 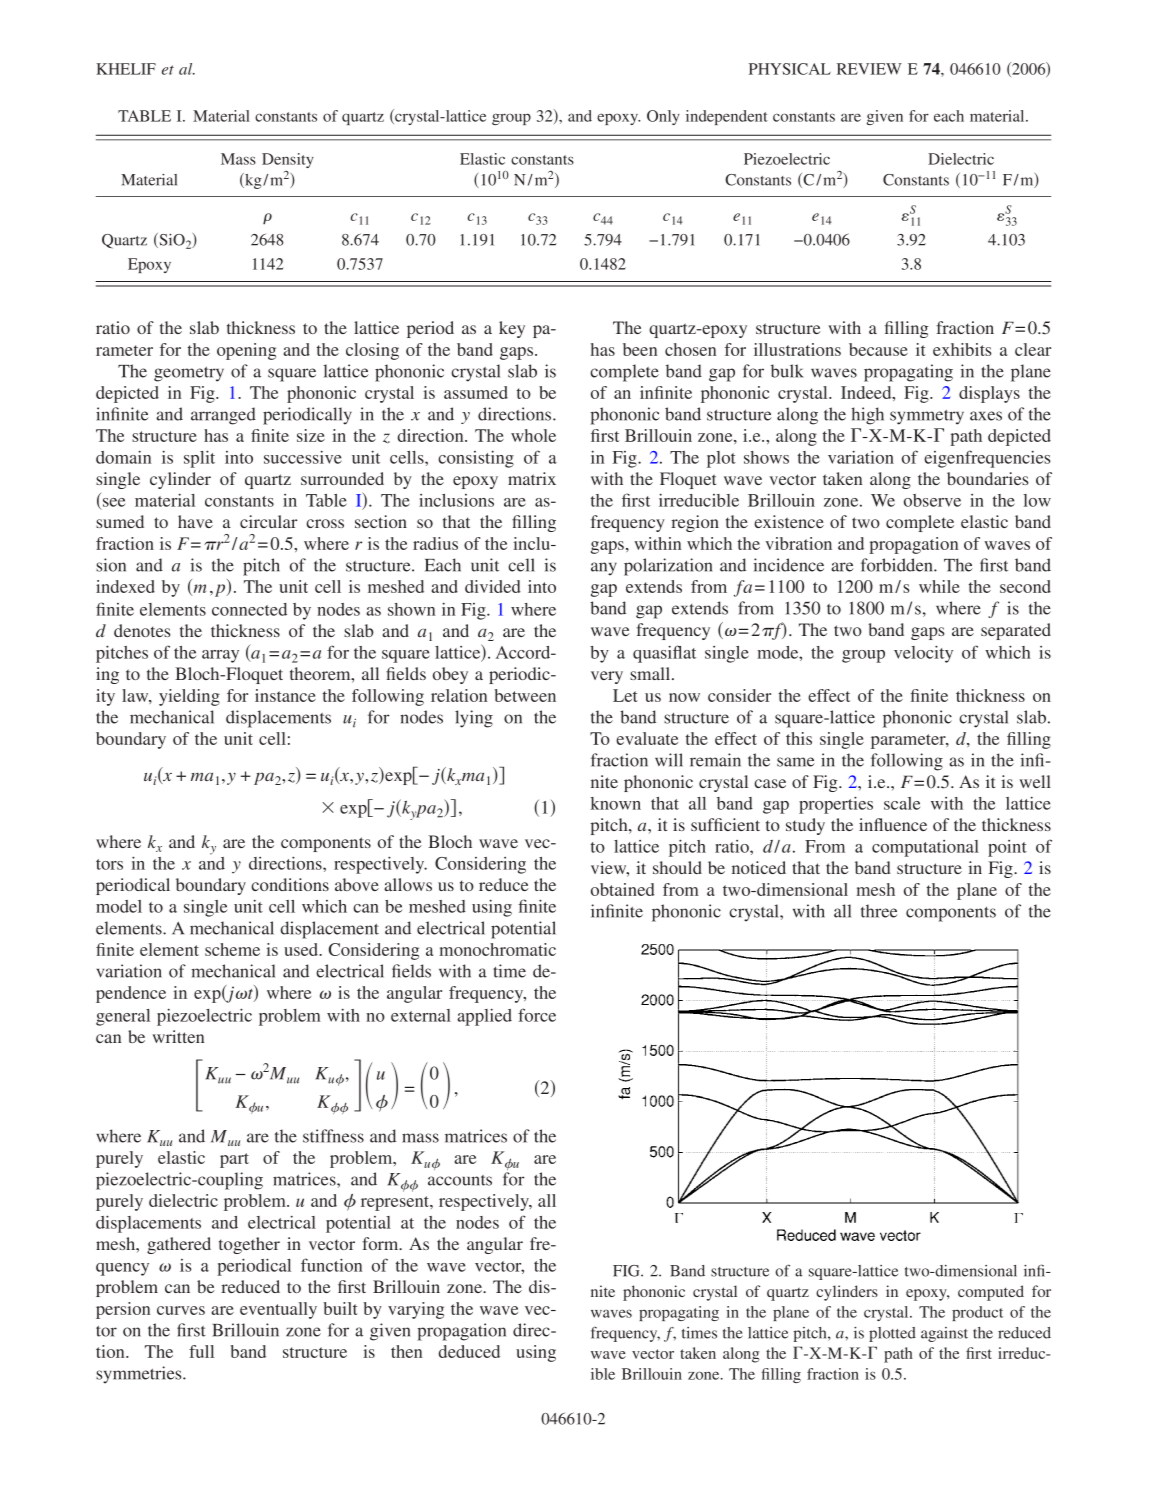 I want to click on matrix, so click(x=532, y=478).
